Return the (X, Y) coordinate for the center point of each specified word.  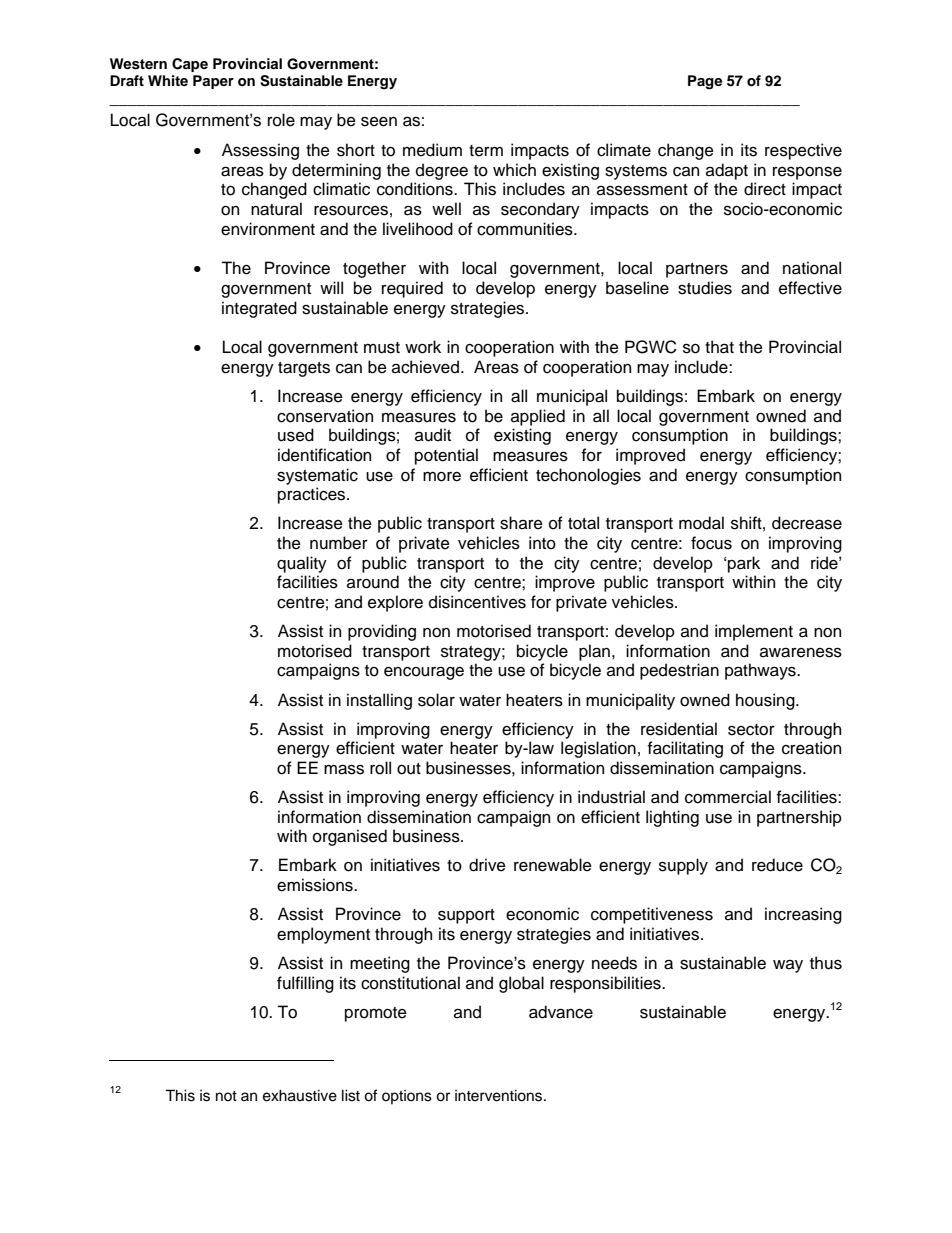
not (226, 1096)
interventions (500, 1095)
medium (432, 150)
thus (826, 963)
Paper (213, 82)
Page (705, 82)
